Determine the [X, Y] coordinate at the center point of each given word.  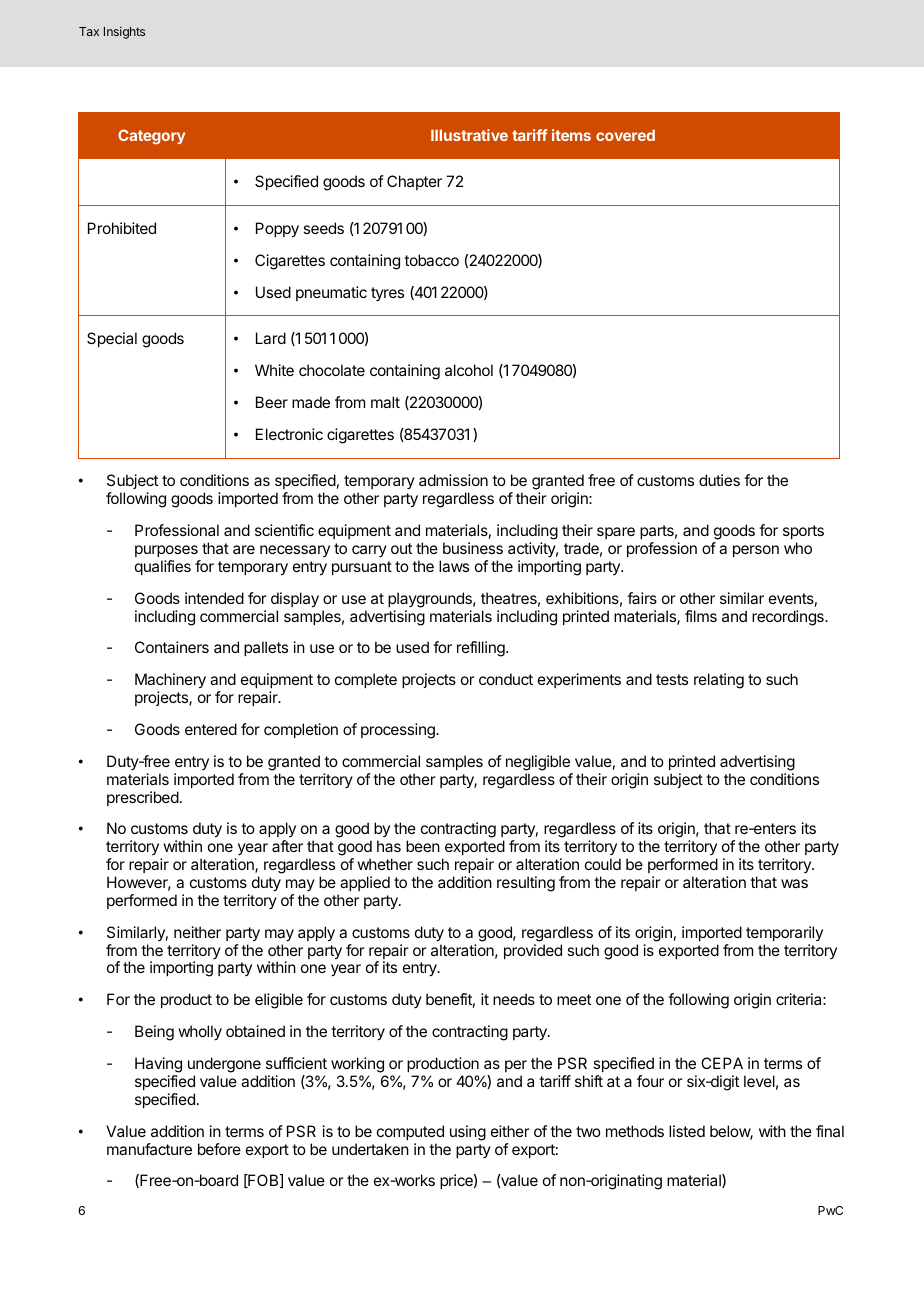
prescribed [143, 798]
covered [625, 135]
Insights [124, 33]
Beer [272, 402]
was [794, 883]
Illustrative [469, 135]
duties [719, 480]
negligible [538, 763]
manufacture [149, 1149]
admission [453, 480]
